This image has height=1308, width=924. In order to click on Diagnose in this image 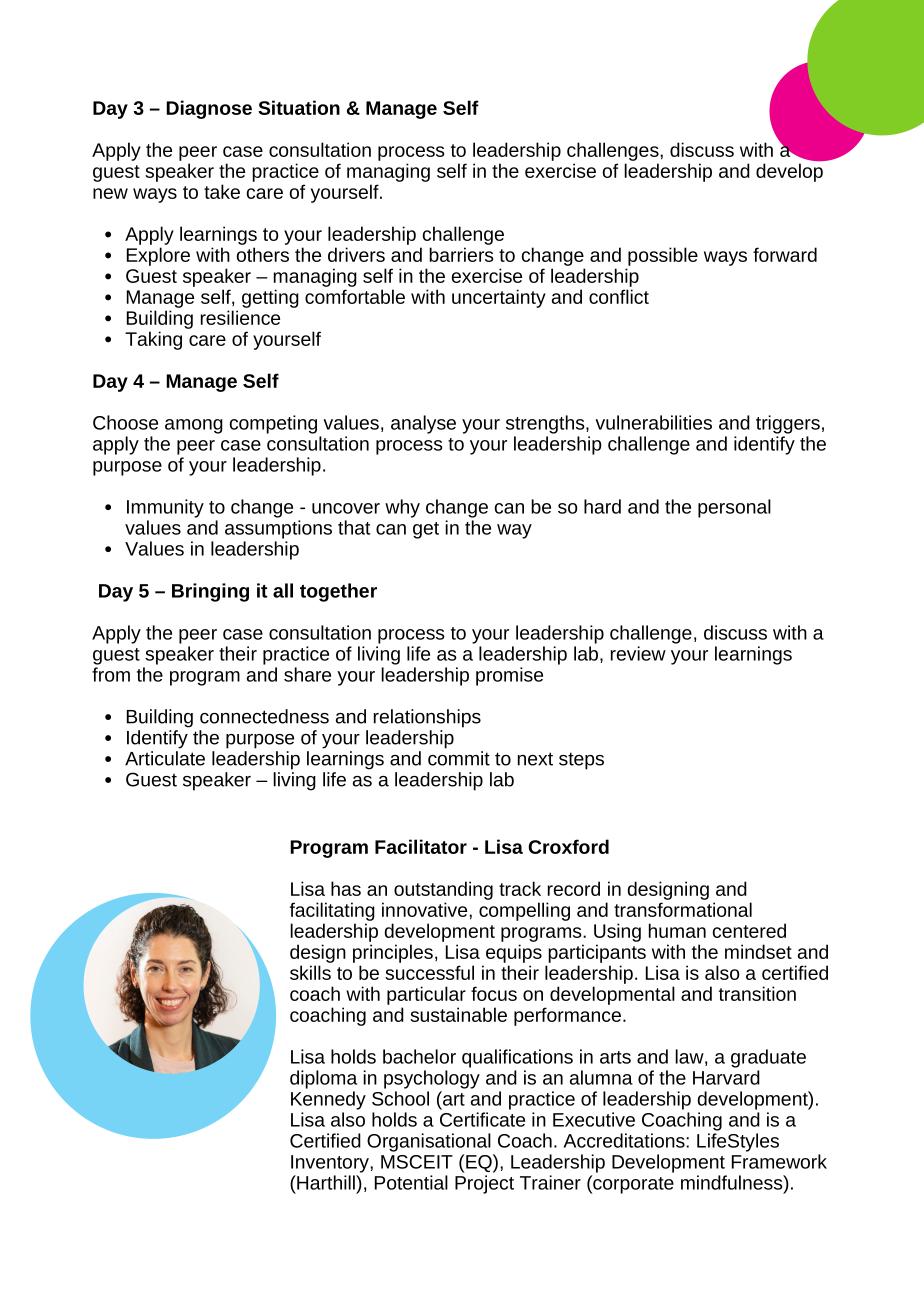, I will do `click(209, 109)`.
